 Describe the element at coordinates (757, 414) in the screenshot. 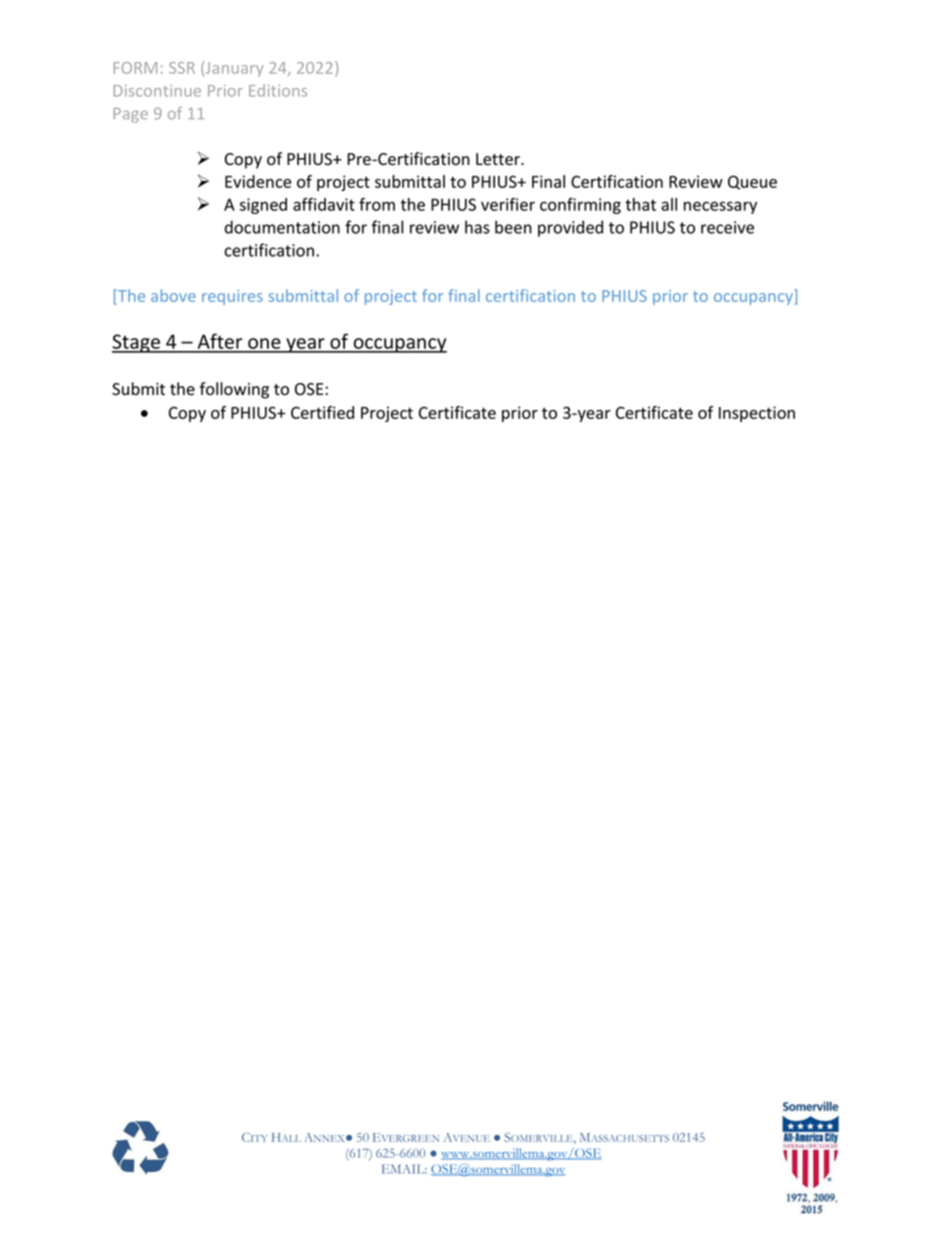

I see `Inspection` at that location.
